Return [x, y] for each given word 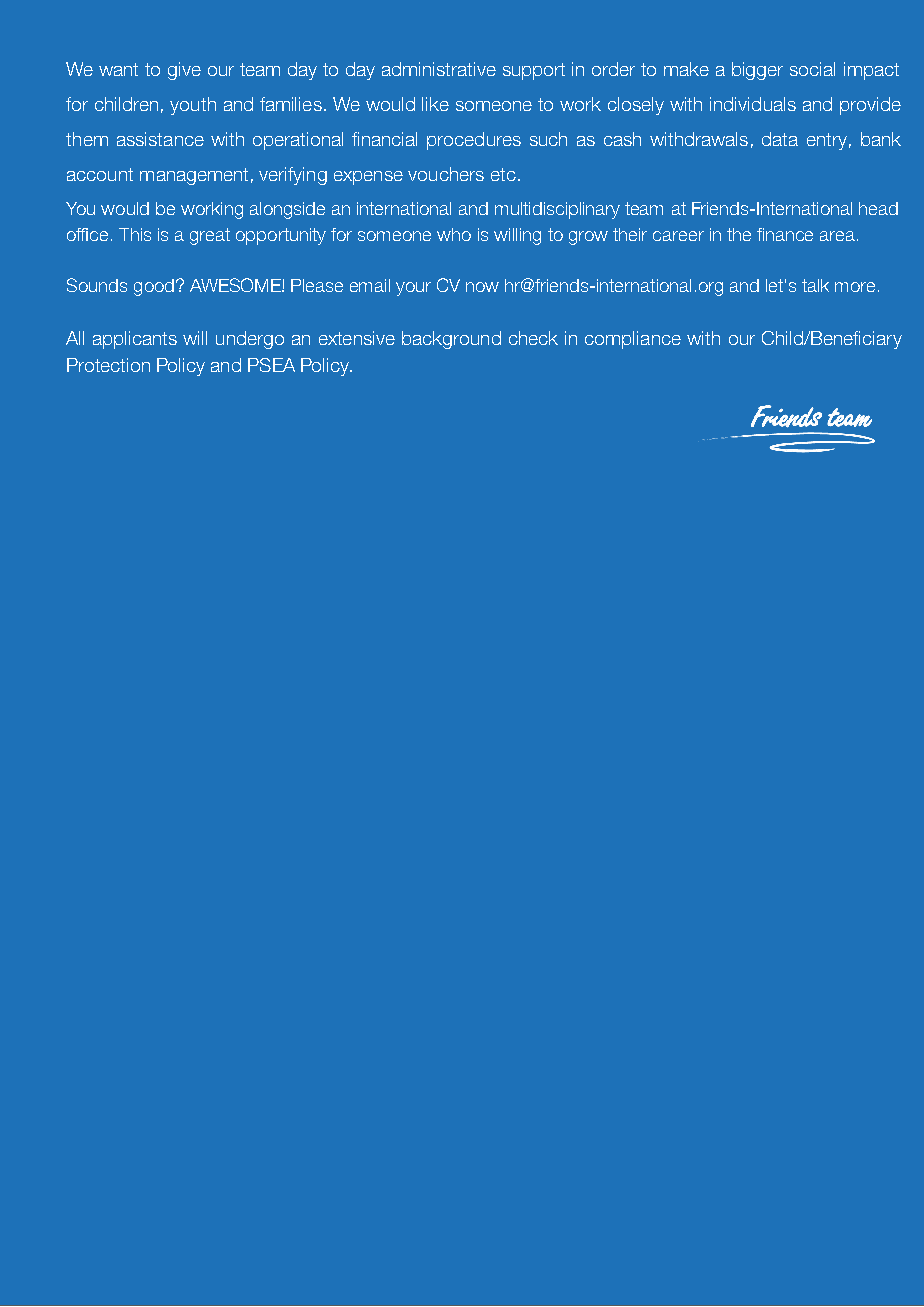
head [878, 208]
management [194, 176]
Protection [108, 365]
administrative [439, 69]
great [210, 236]
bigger [757, 71]
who [454, 234]
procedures [474, 141]
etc [503, 174]
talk [815, 285]
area [837, 236]
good [154, 287]
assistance [160, 139]
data [780, 139]
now [482, 287]
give [184, 71]
